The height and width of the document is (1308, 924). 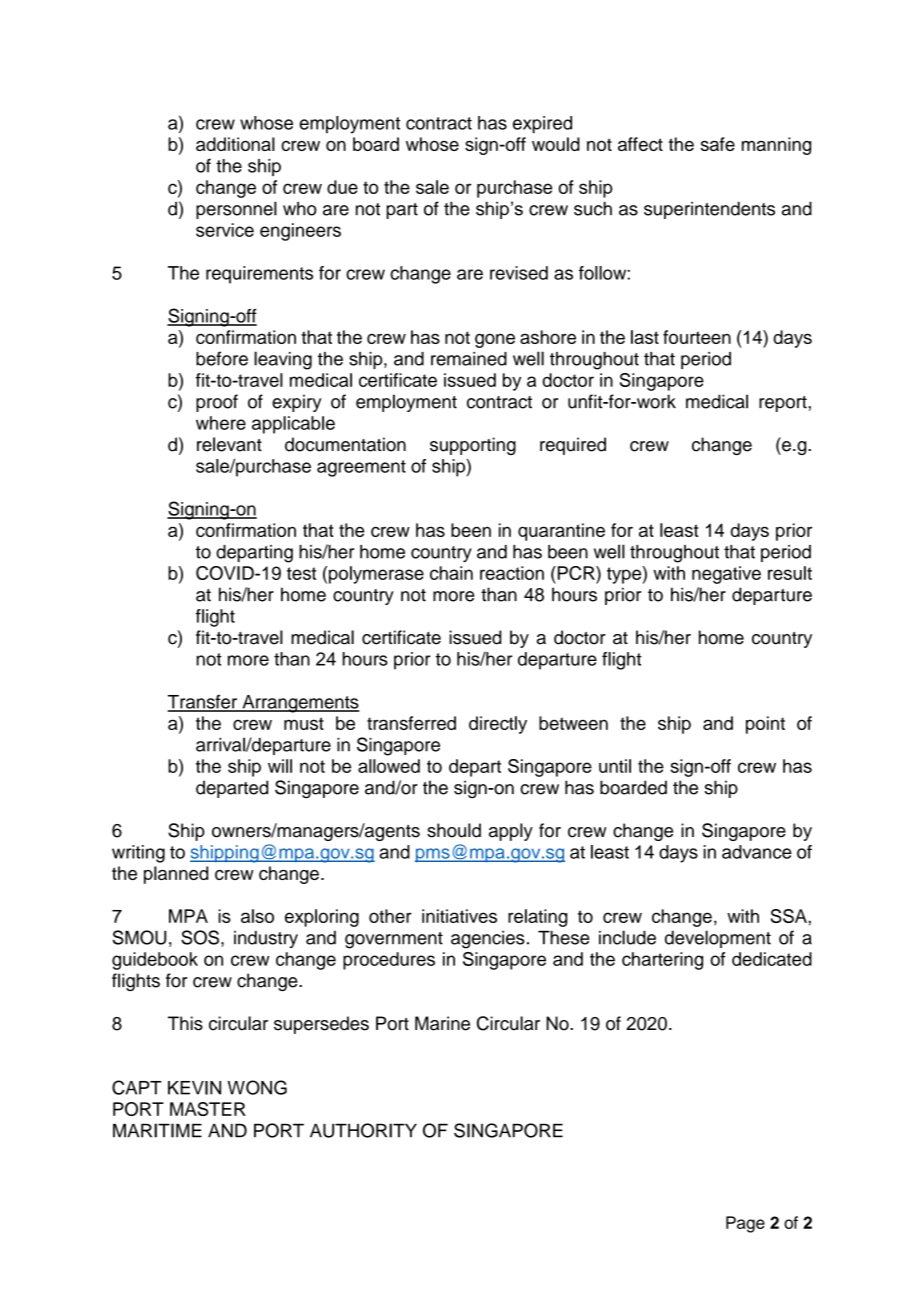 What do you see at coordinates (235, 144) in the document?
I see `additional` at bounding box center [235, 144].
